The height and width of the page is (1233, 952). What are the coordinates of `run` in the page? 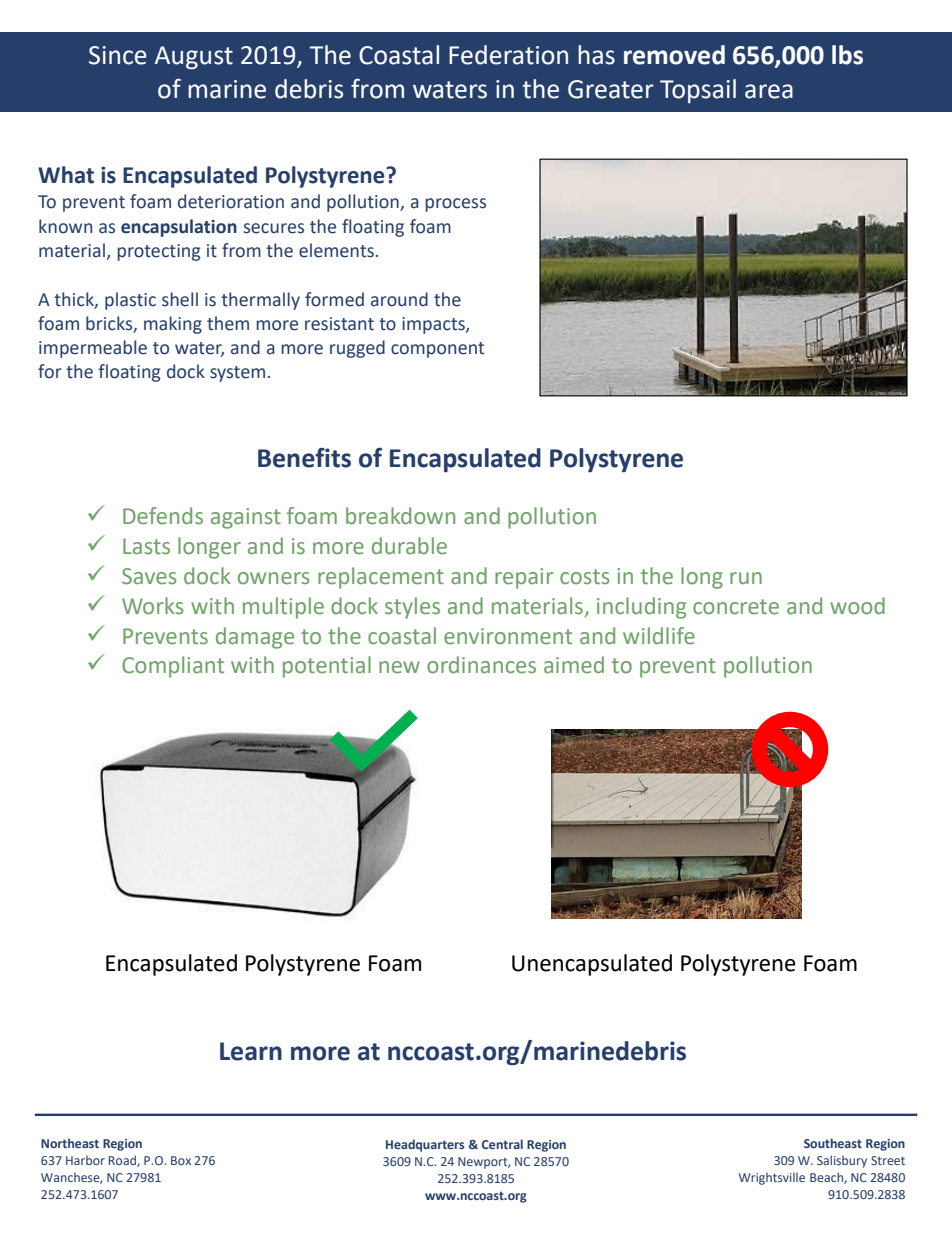 It's located at (746, 578).
